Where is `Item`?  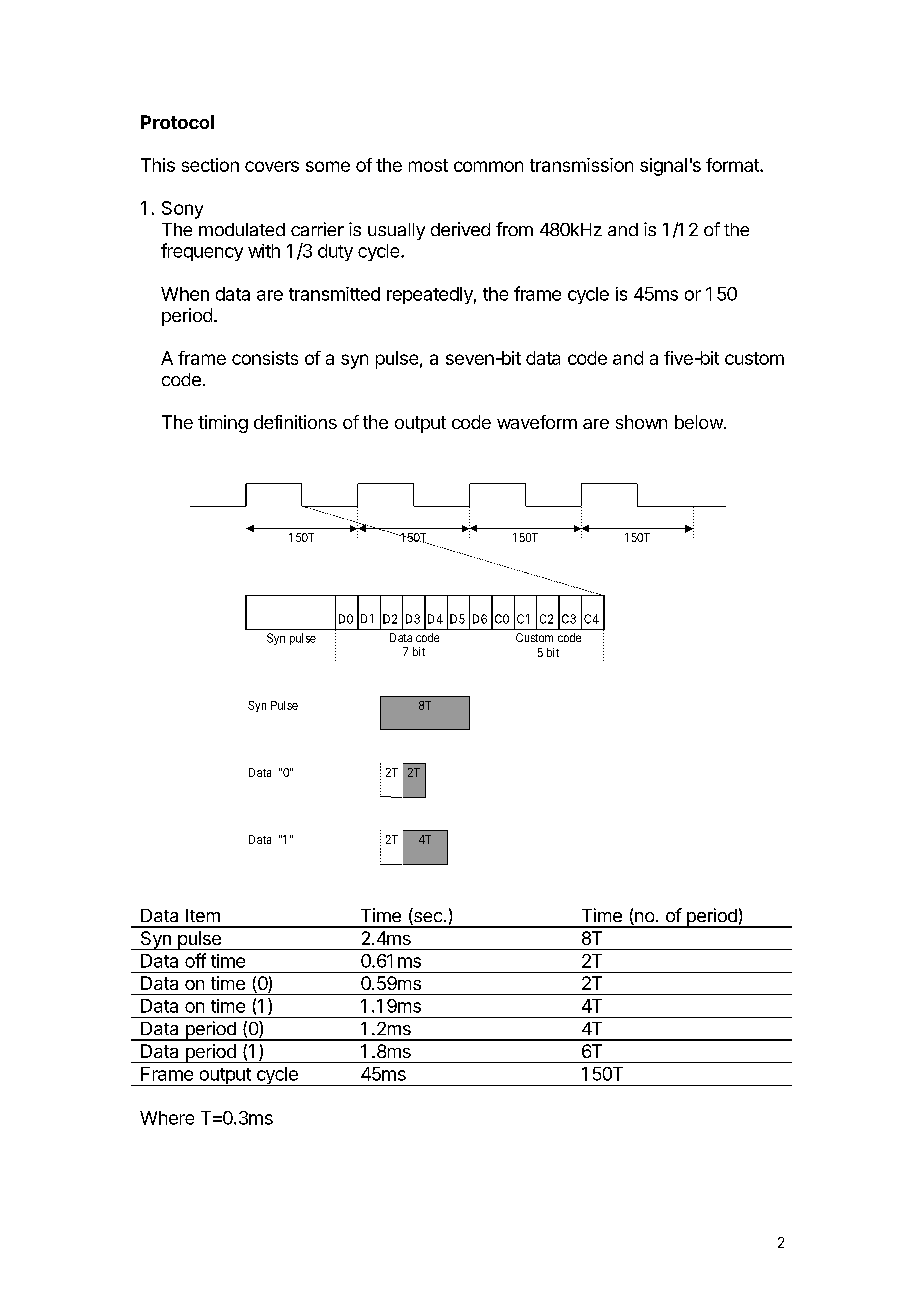 Item is located at coordinates (203, 915).
